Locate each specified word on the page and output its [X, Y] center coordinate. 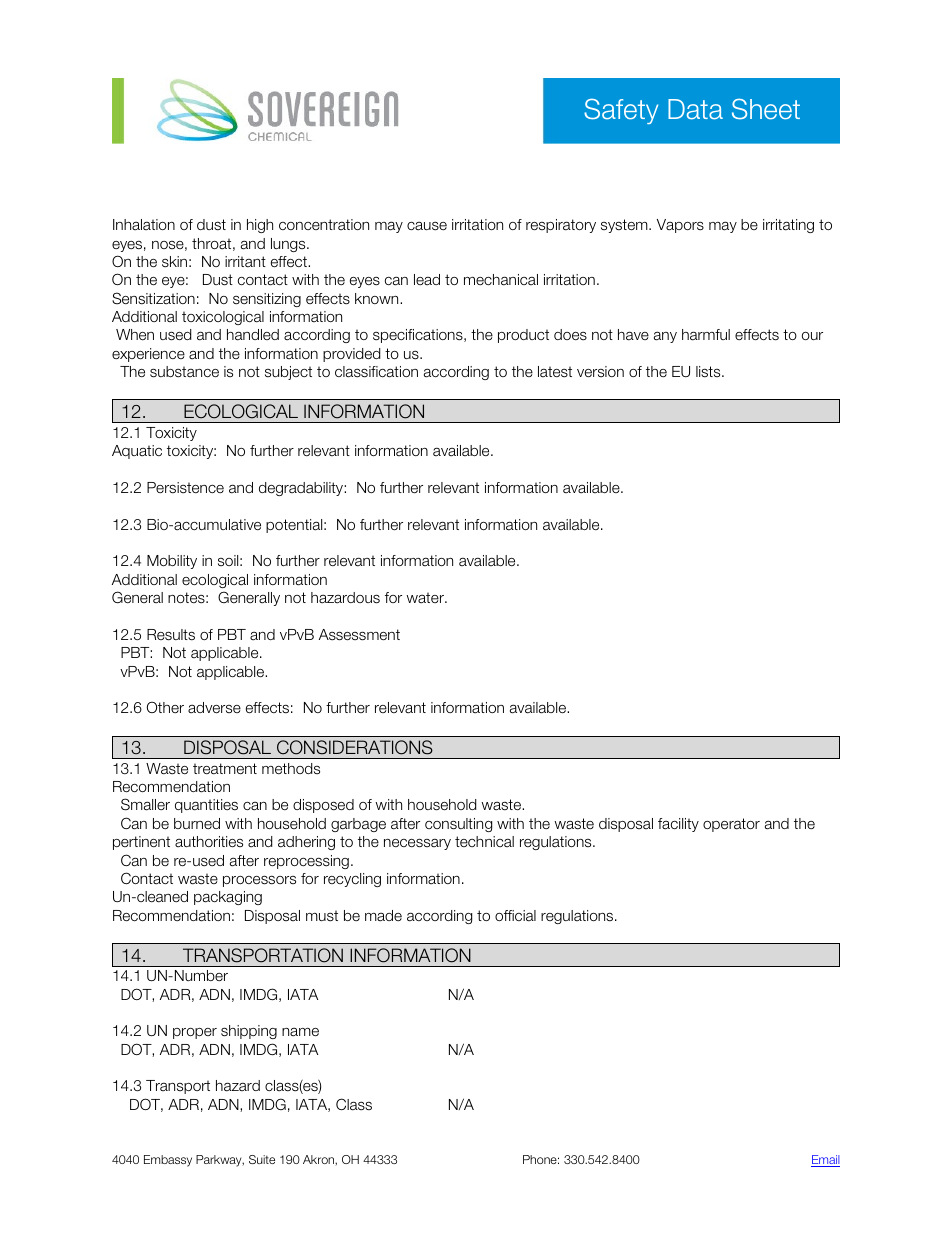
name [300, 1032]
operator [731, 825]
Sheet [766, 109]
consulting [458, 825]
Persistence [185, 488]
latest [555, 372]
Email [825, 1161]
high [260, 226]
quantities [206, 806]
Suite [262, 1159]
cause [427, 226]
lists [709, 372]
